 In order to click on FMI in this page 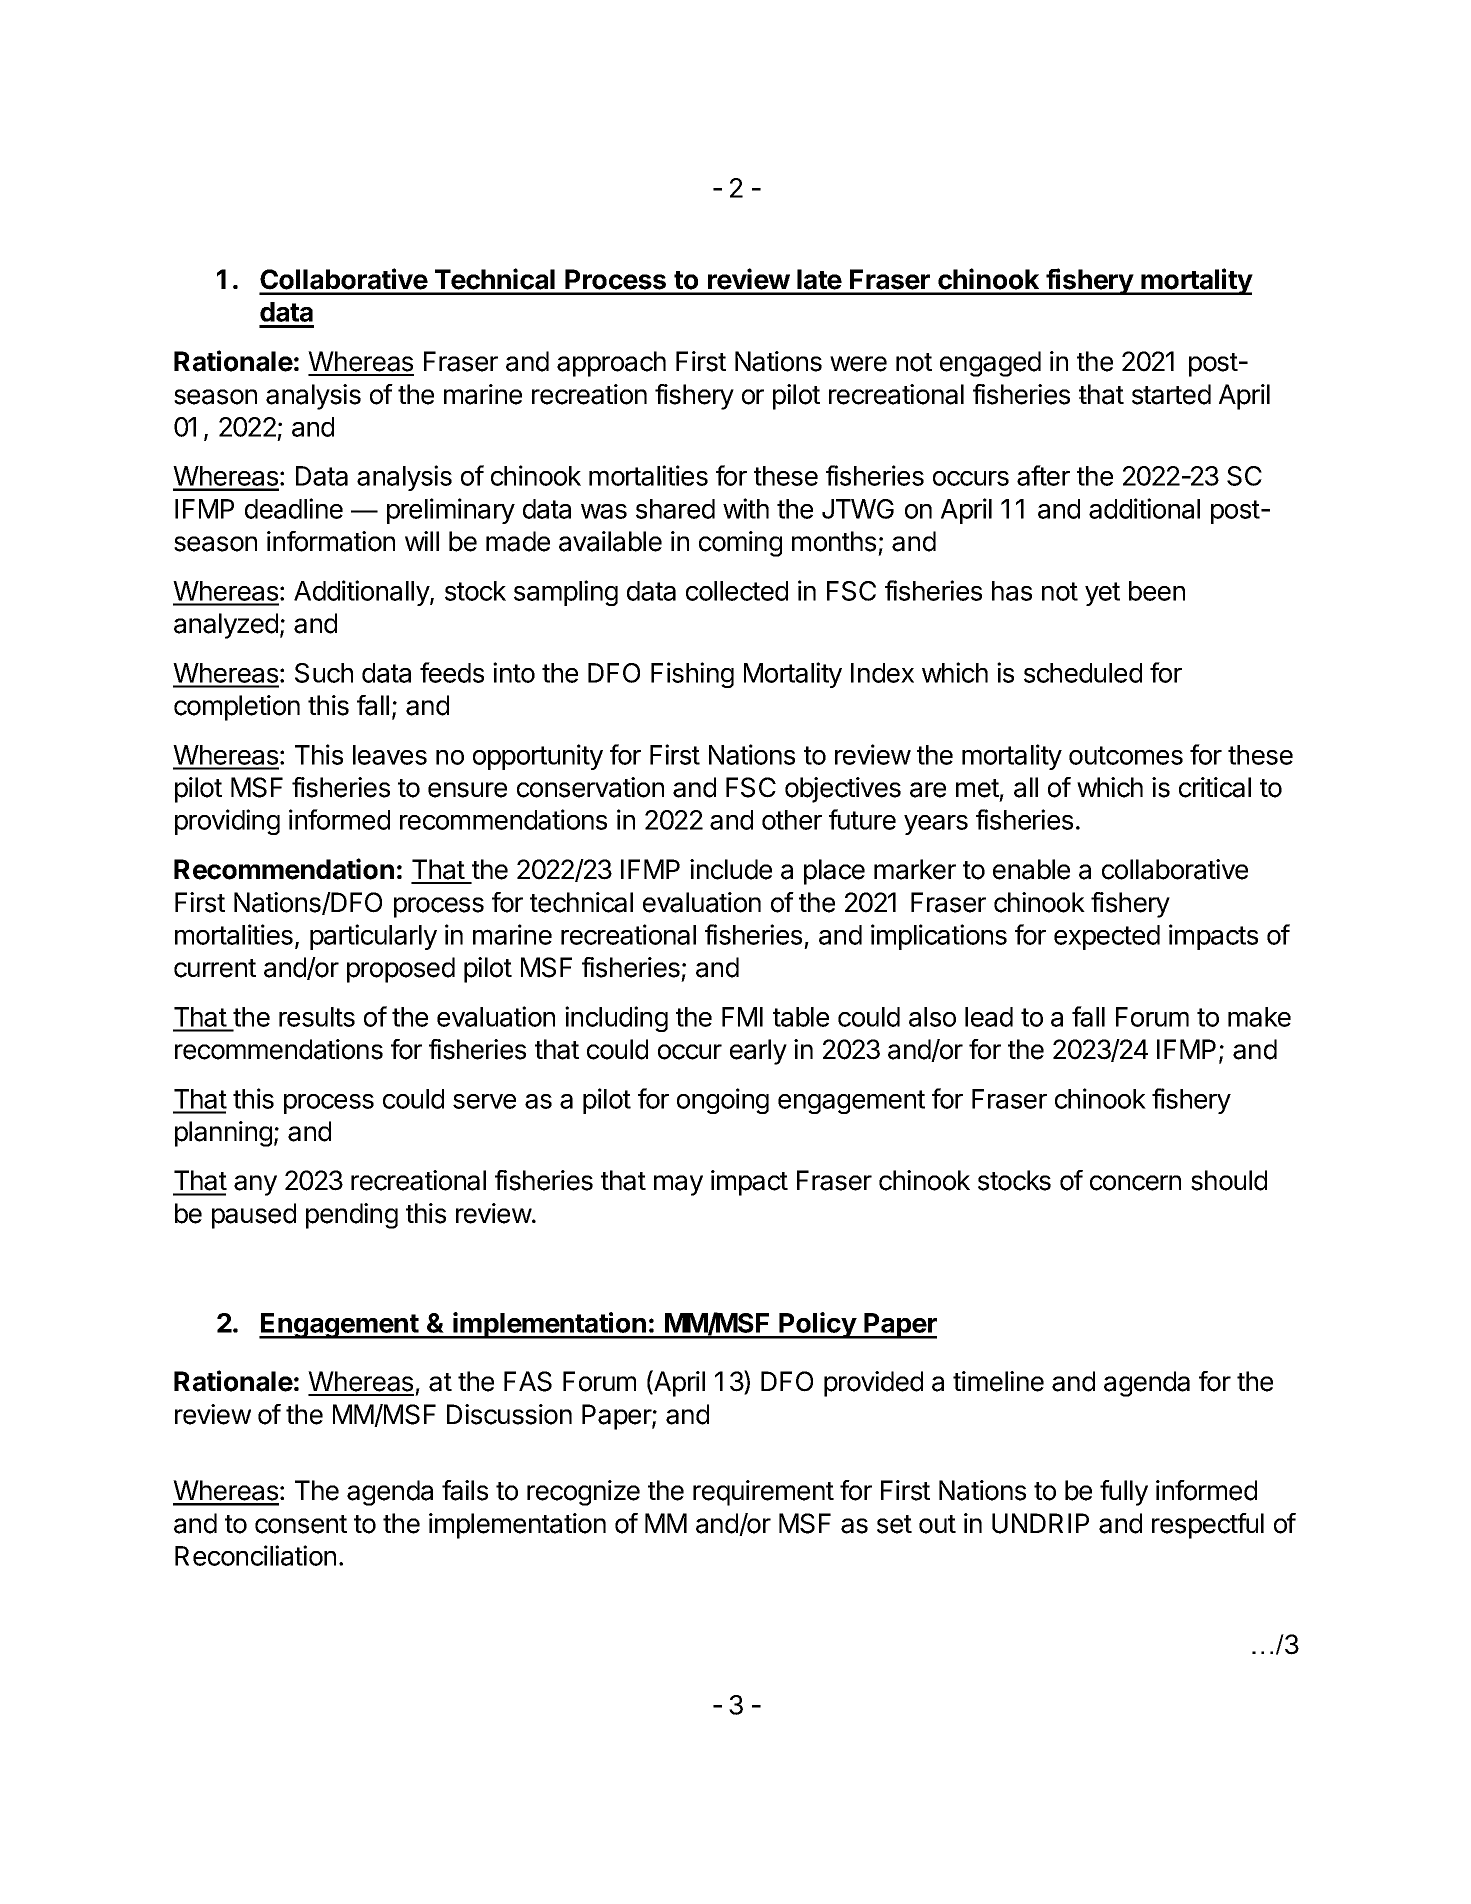, I will do `click(742, 1017)`.
